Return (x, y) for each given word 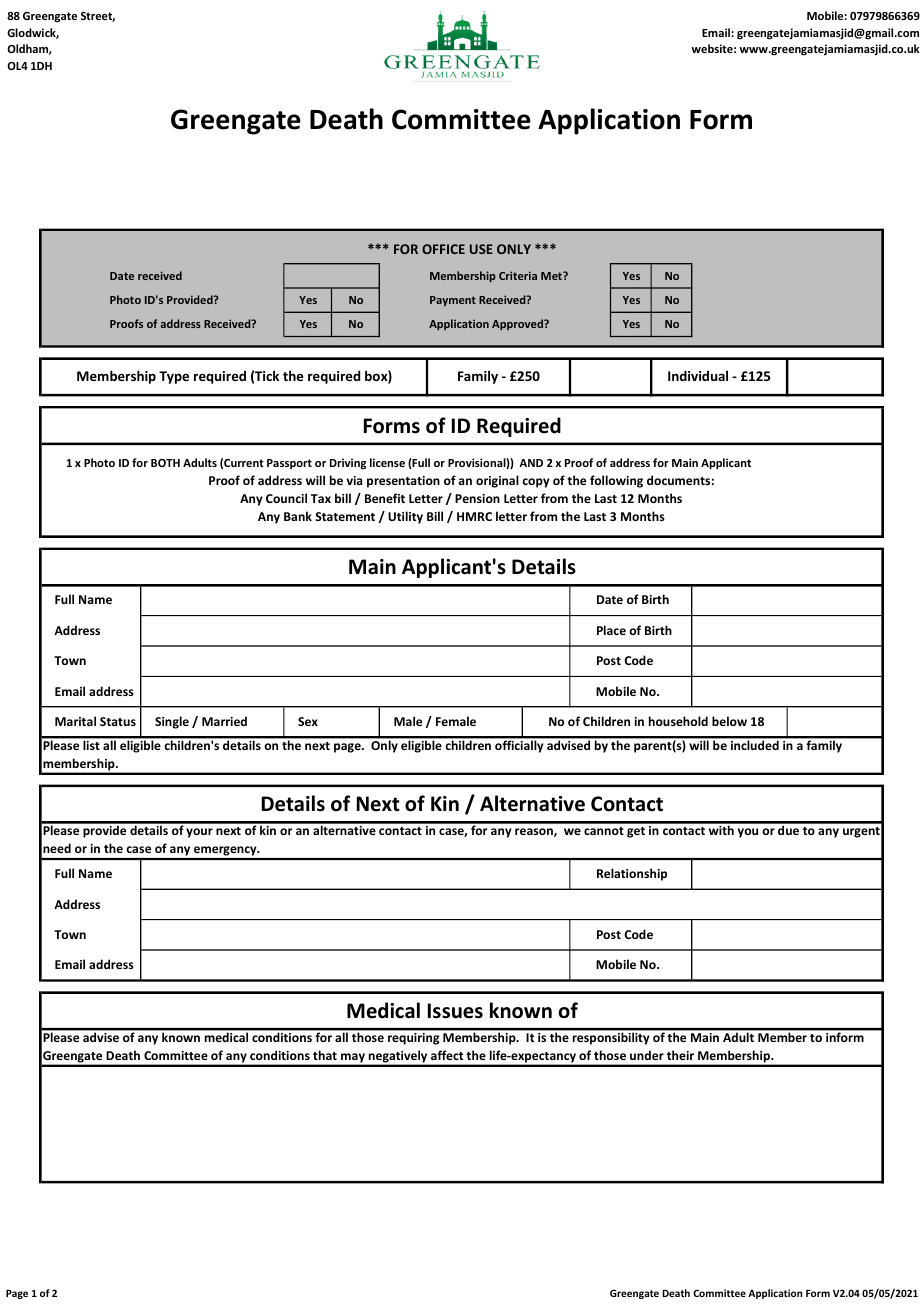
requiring (413, 1039)
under (647, 1055)
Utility (405, 517)
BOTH (165, 463)
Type (174, 377)
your (199, 833)
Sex (308, 721)
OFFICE (443, 249)
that (325, 1055)
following (616, 481)
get (636, 832)
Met (552, 276)
